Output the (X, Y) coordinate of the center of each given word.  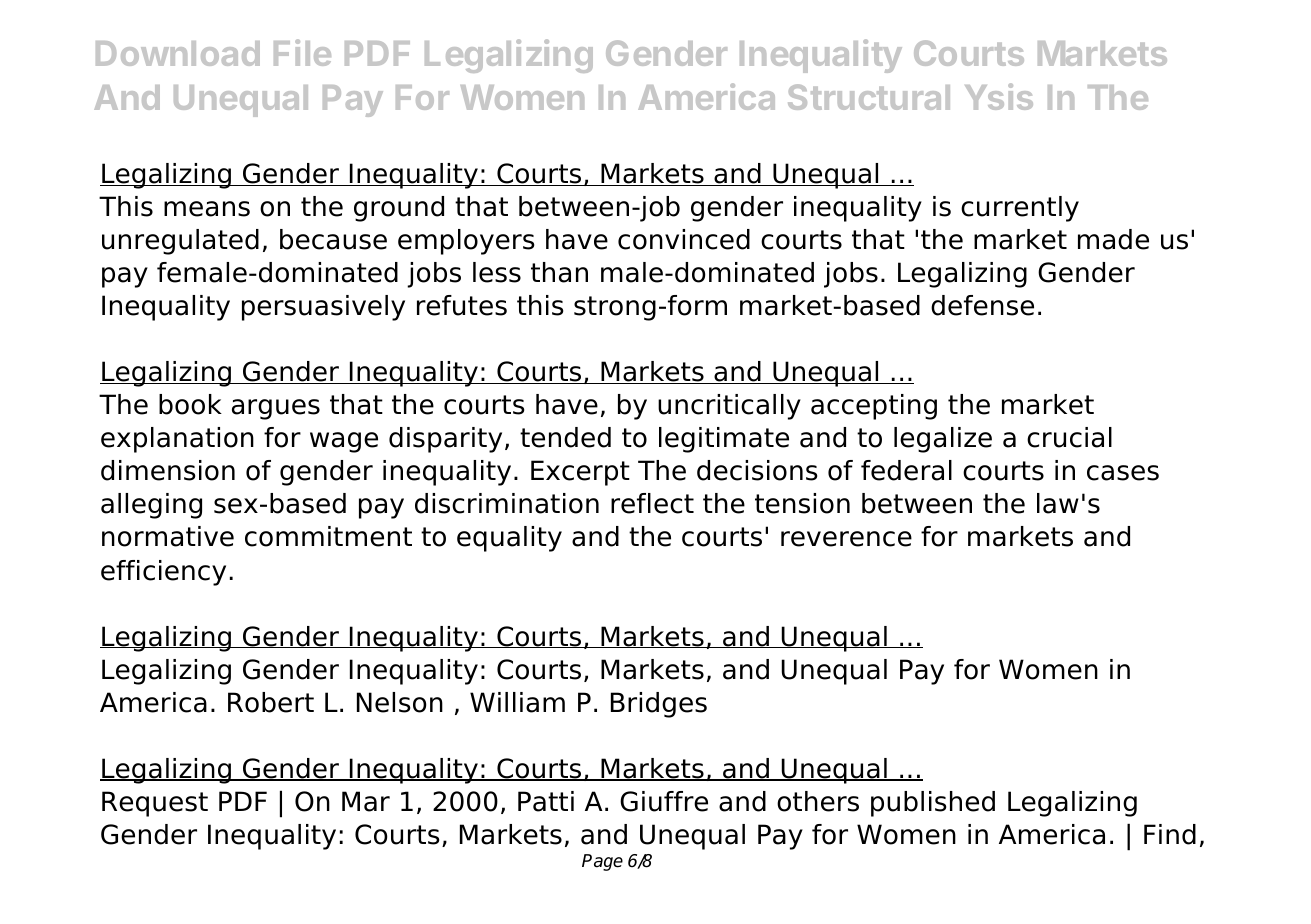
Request (155, 804)
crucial (1069, 437)
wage (344, 442)
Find (1170, 834)
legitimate (724, 440)
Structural (869, 97)
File (302, 52)
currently (1020, 209)
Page (602, 862)
